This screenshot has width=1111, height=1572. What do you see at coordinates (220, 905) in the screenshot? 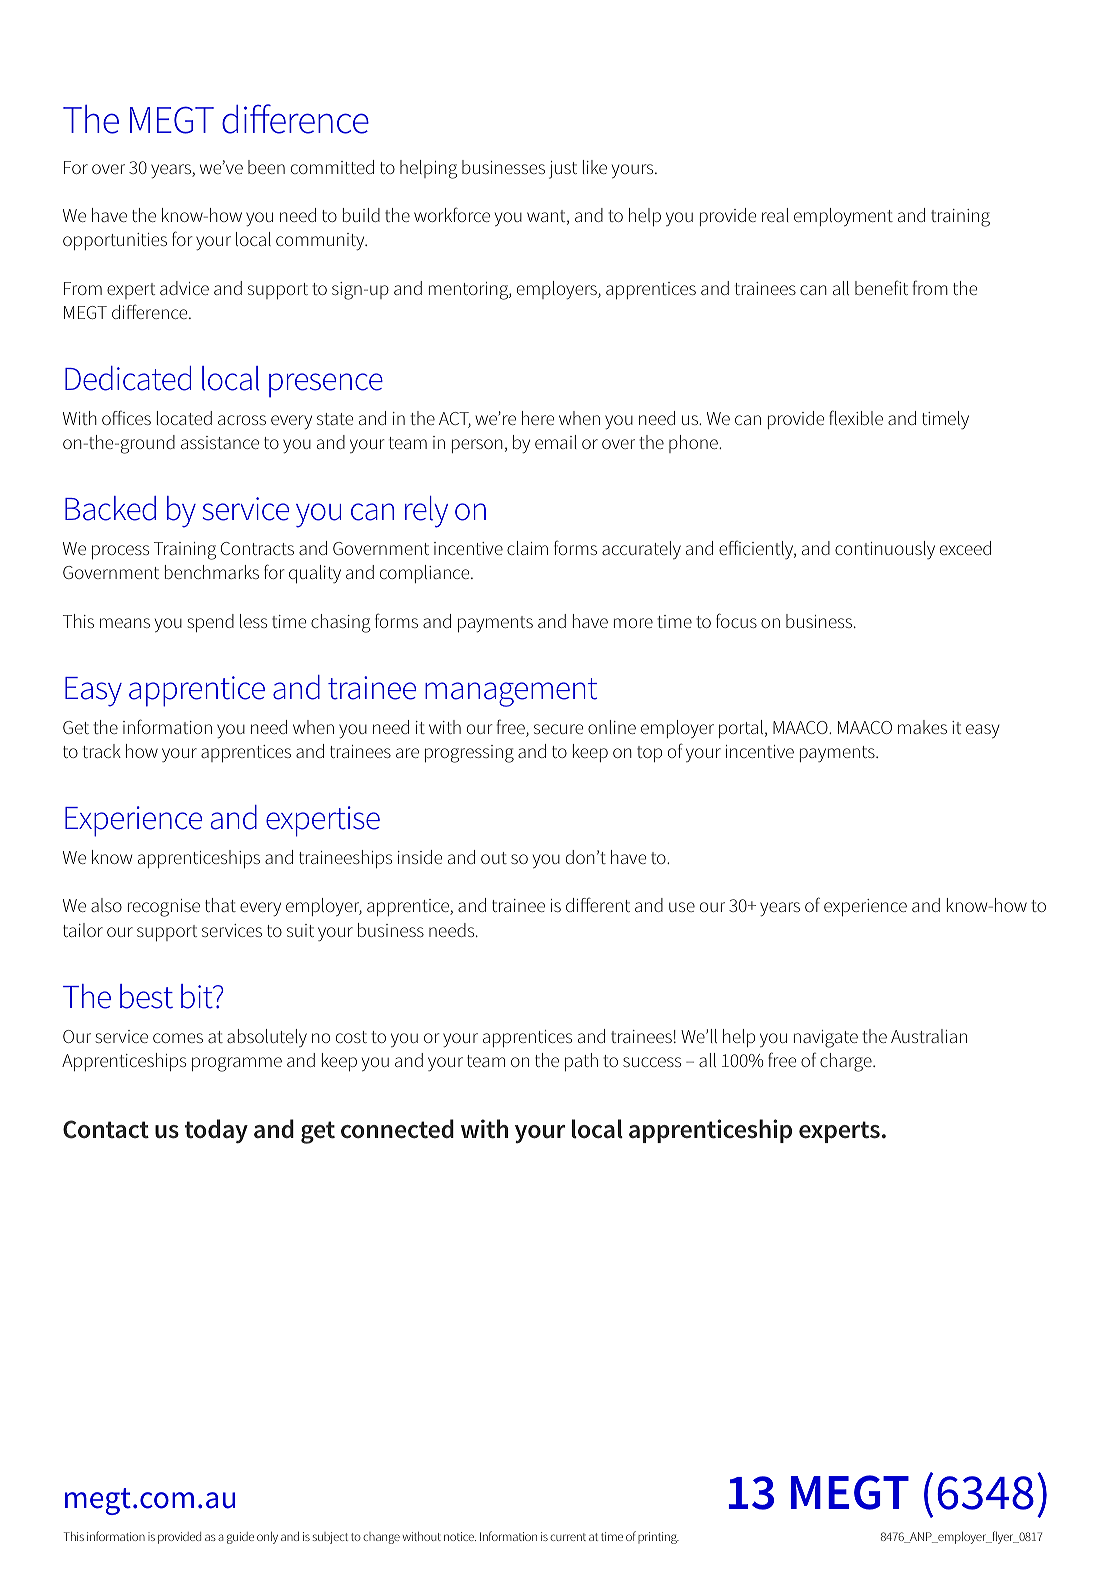
I see `that` at bounding box center [220, 905].
